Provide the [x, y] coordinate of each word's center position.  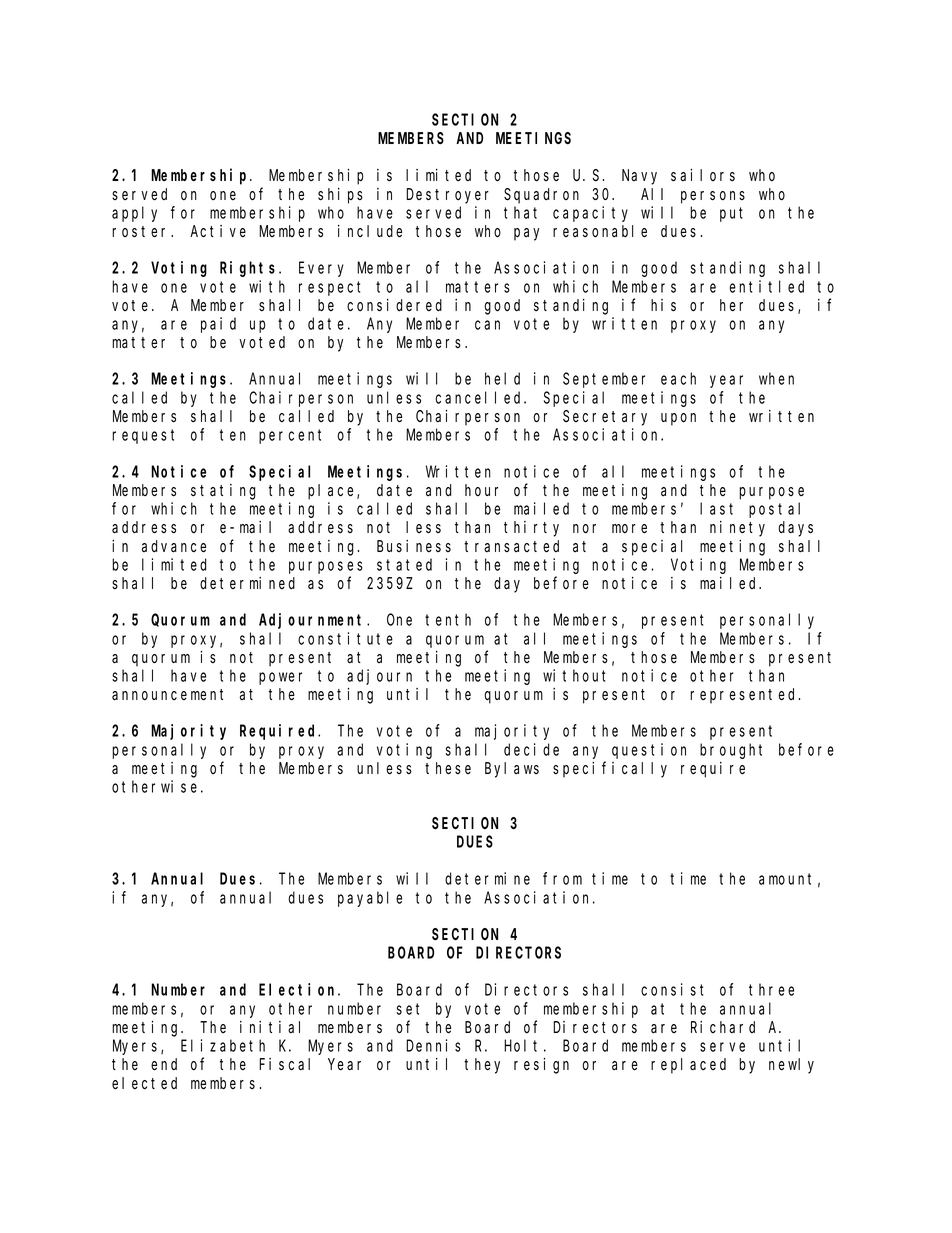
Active [218, 231]
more [629, 529]
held [502, 378]
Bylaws [512, 770]
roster [142, 232]
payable [370, 899]
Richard [723, 1027]
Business [414, 546]
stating [223, 492]
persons [713, 197]
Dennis [433, 1045]
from [562, 878]
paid [218, 325]
